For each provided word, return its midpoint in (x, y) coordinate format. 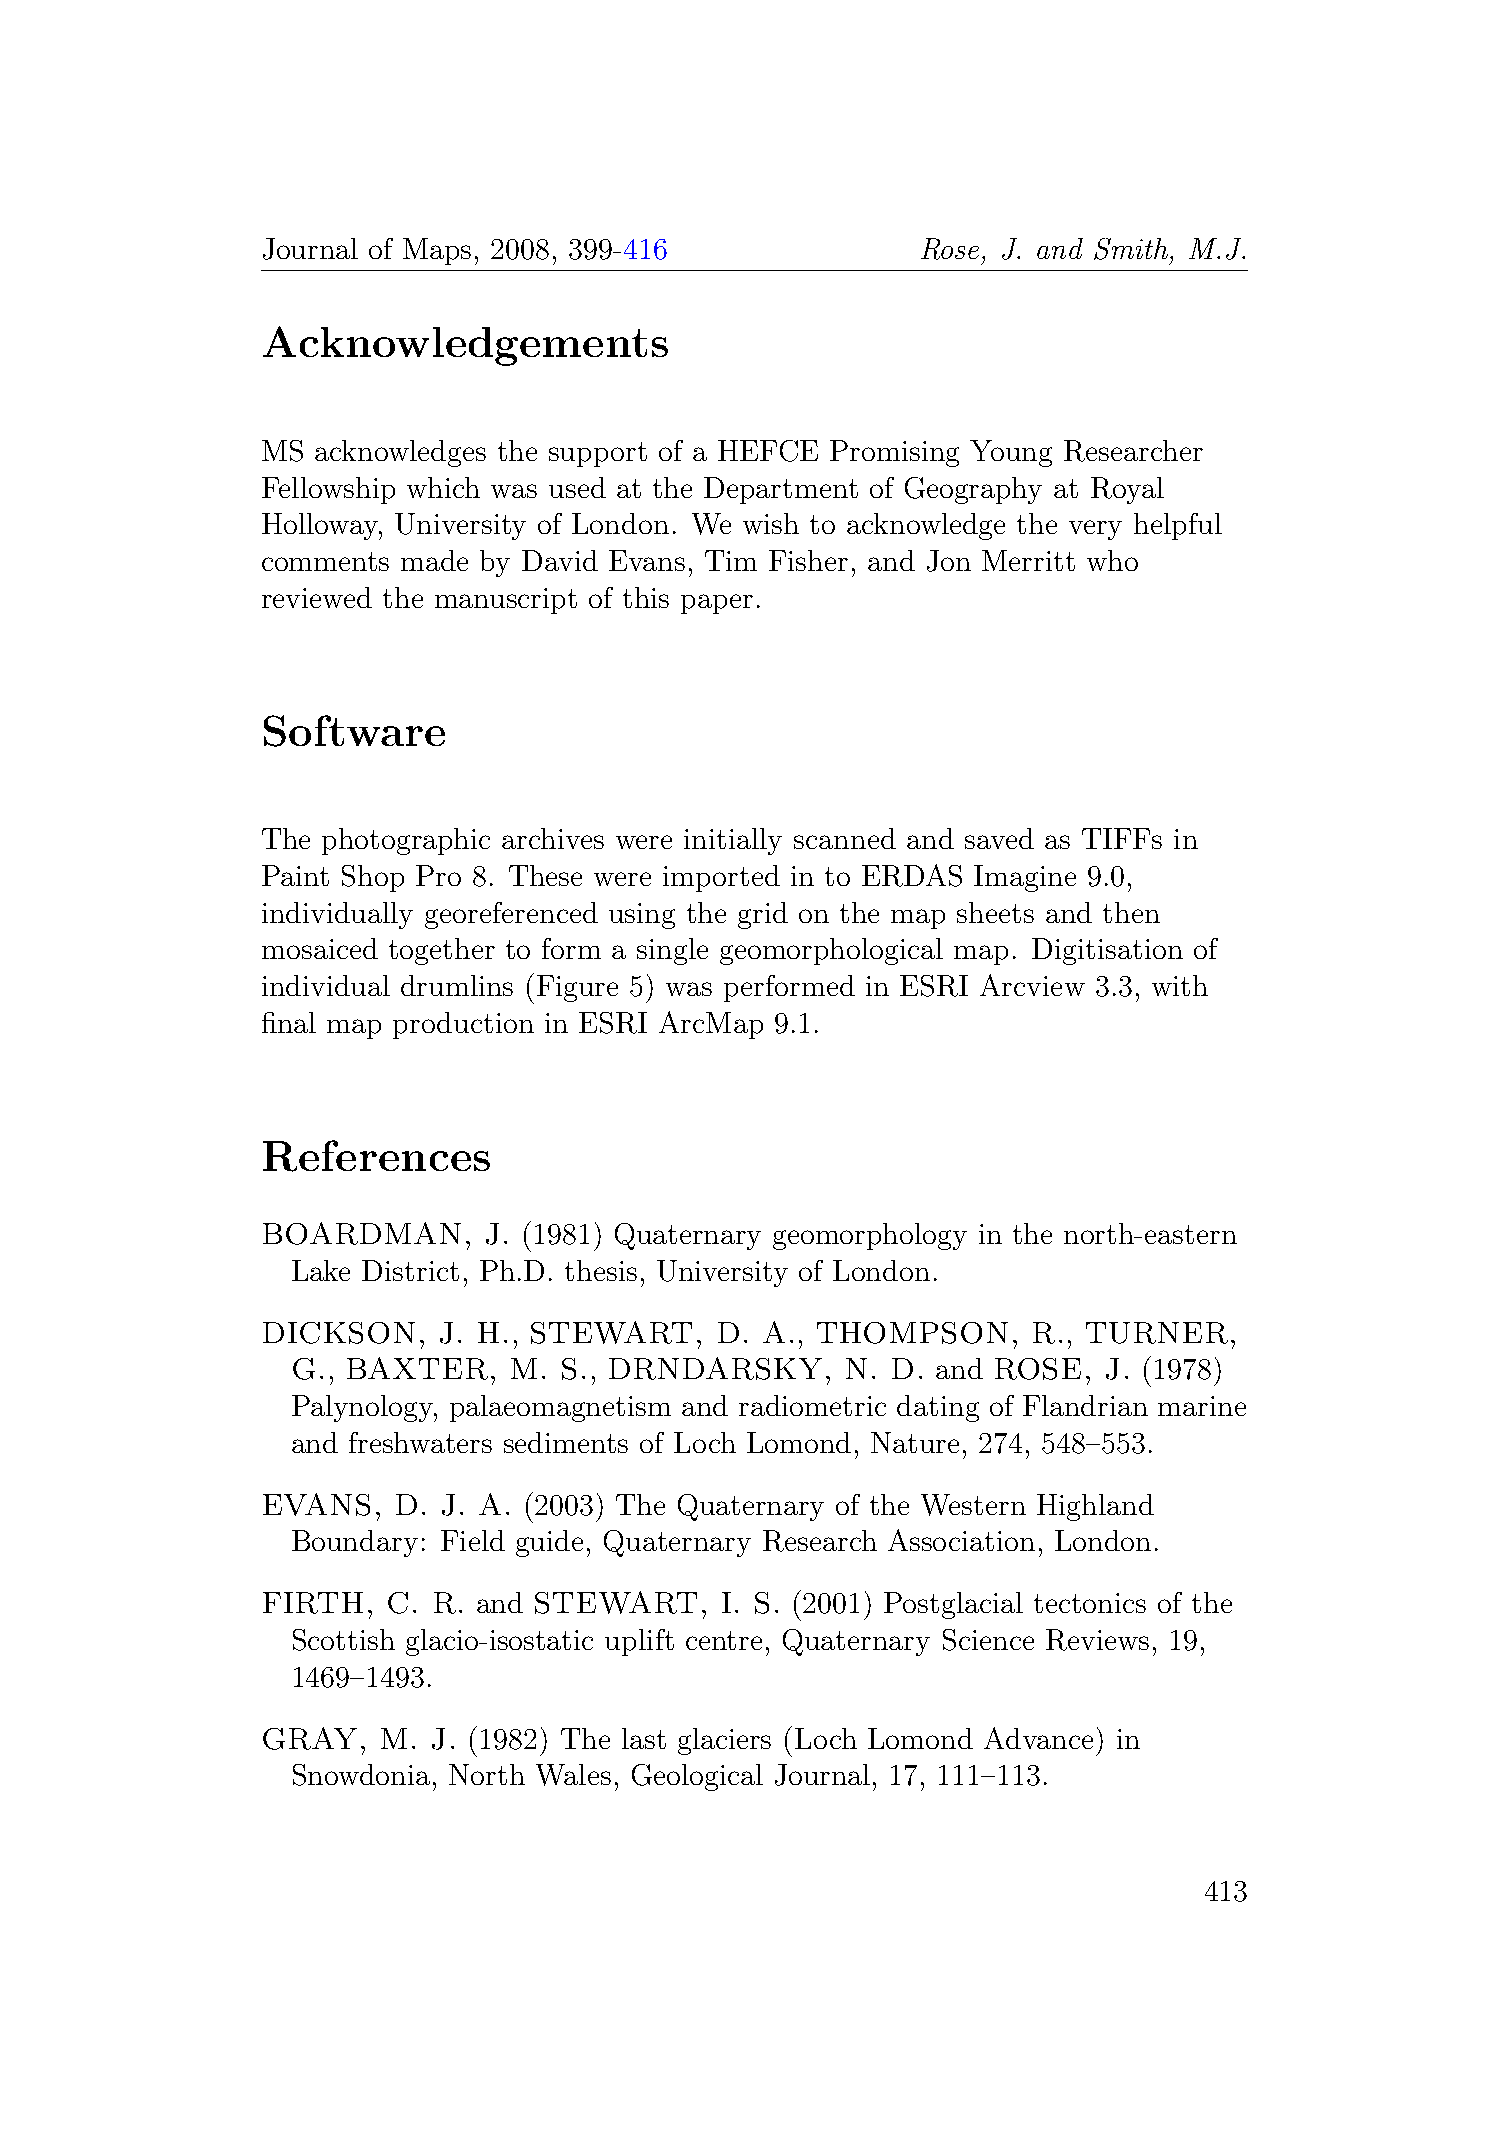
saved (999, 838)
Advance (1038, 1738)
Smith (1132, 249)
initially (733, 841)
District (410, 1270)
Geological (697, 1777)
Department (781, 490)
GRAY (310, 1738)
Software (354, 731)
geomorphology (870, 1236)
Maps (437, 251)
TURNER (1157, 1333)
